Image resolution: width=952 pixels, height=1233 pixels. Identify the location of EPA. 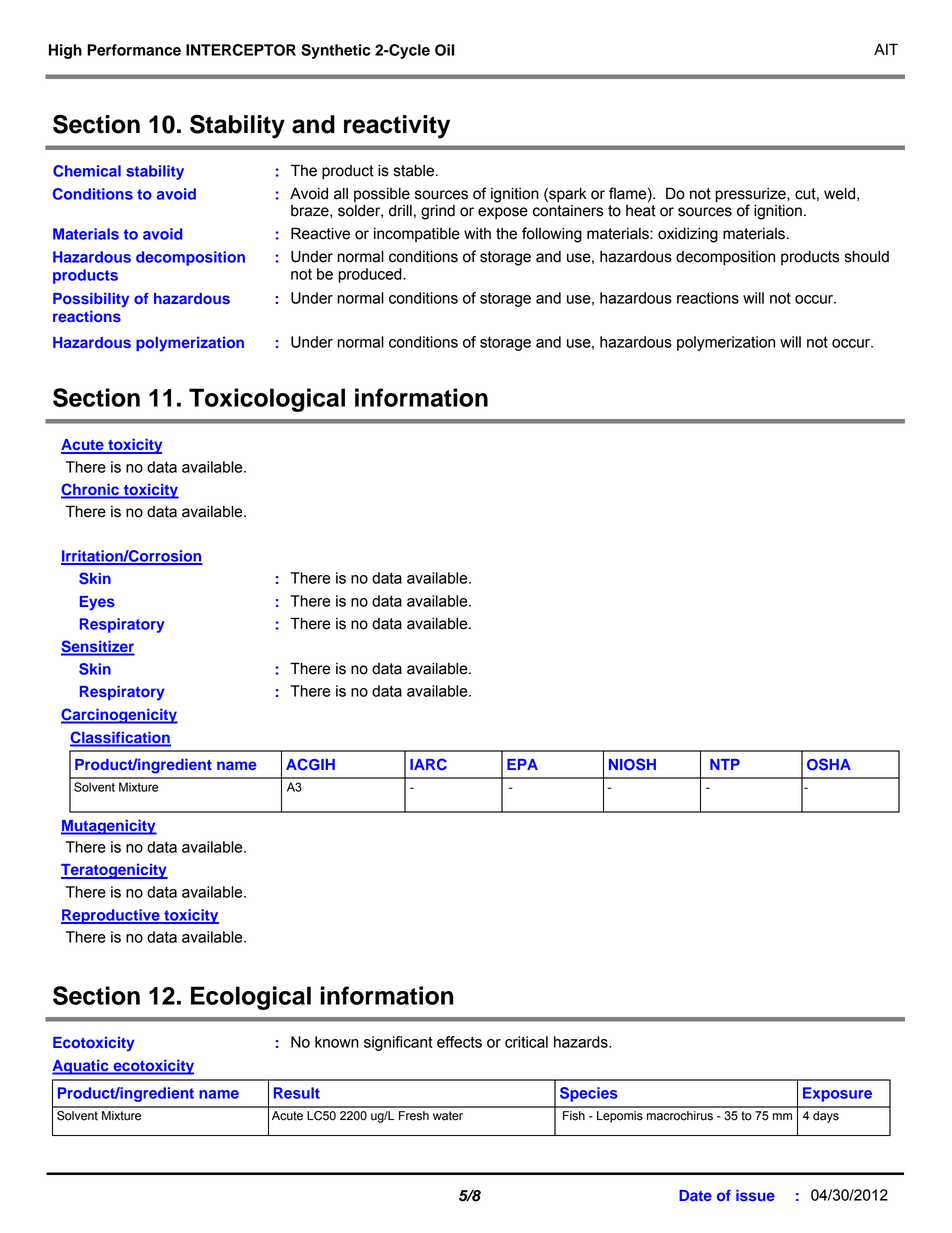
(522, 764).
